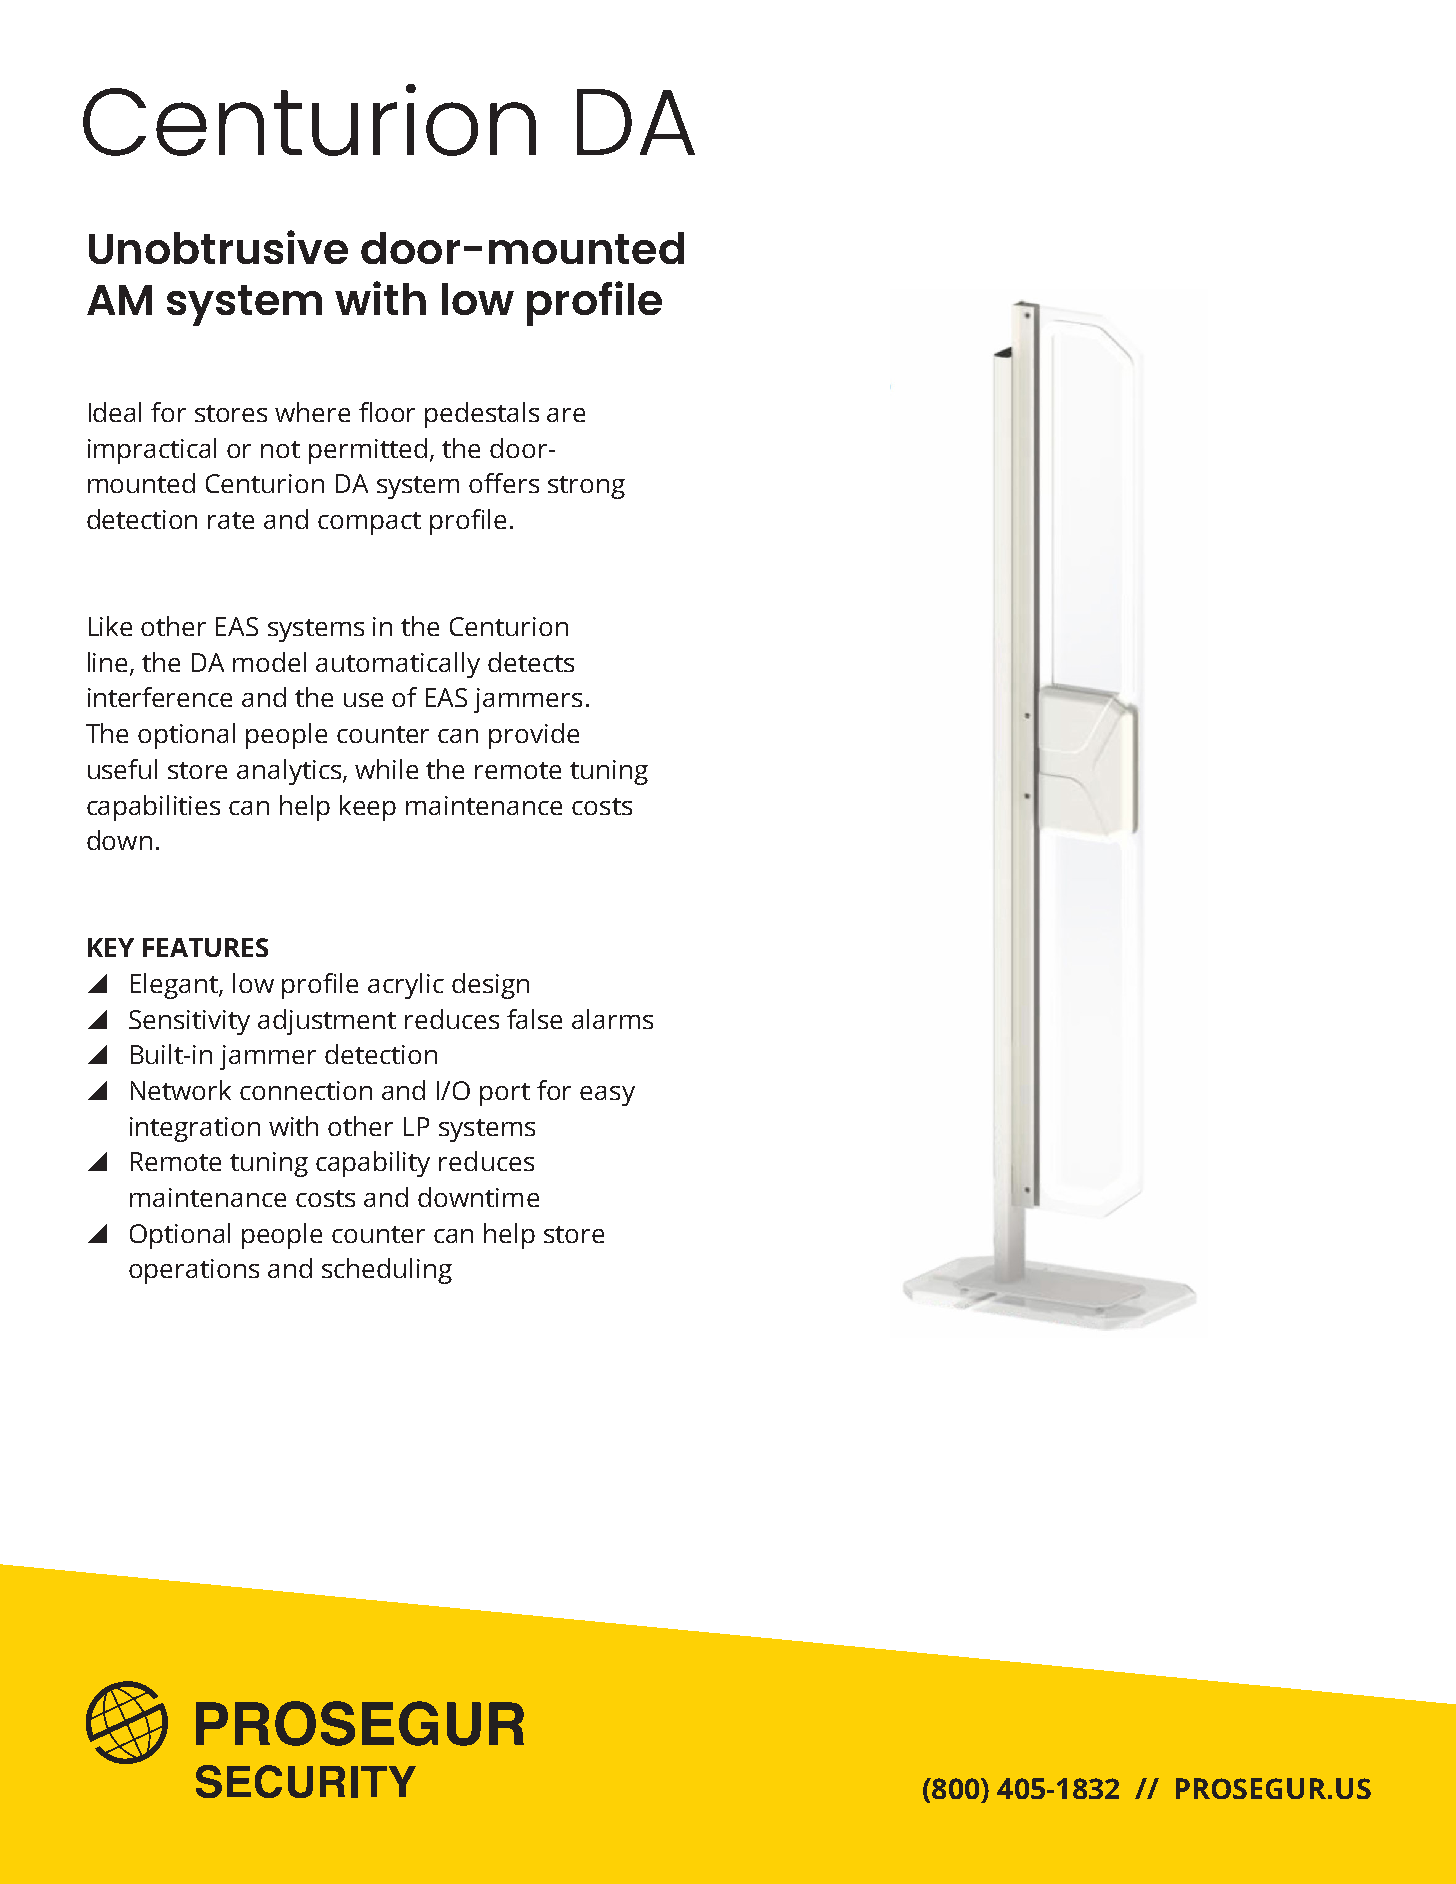  What do you see at coordinates (386, 769) in the screenshot?
I see `while` at bounding box center [386, 769].
